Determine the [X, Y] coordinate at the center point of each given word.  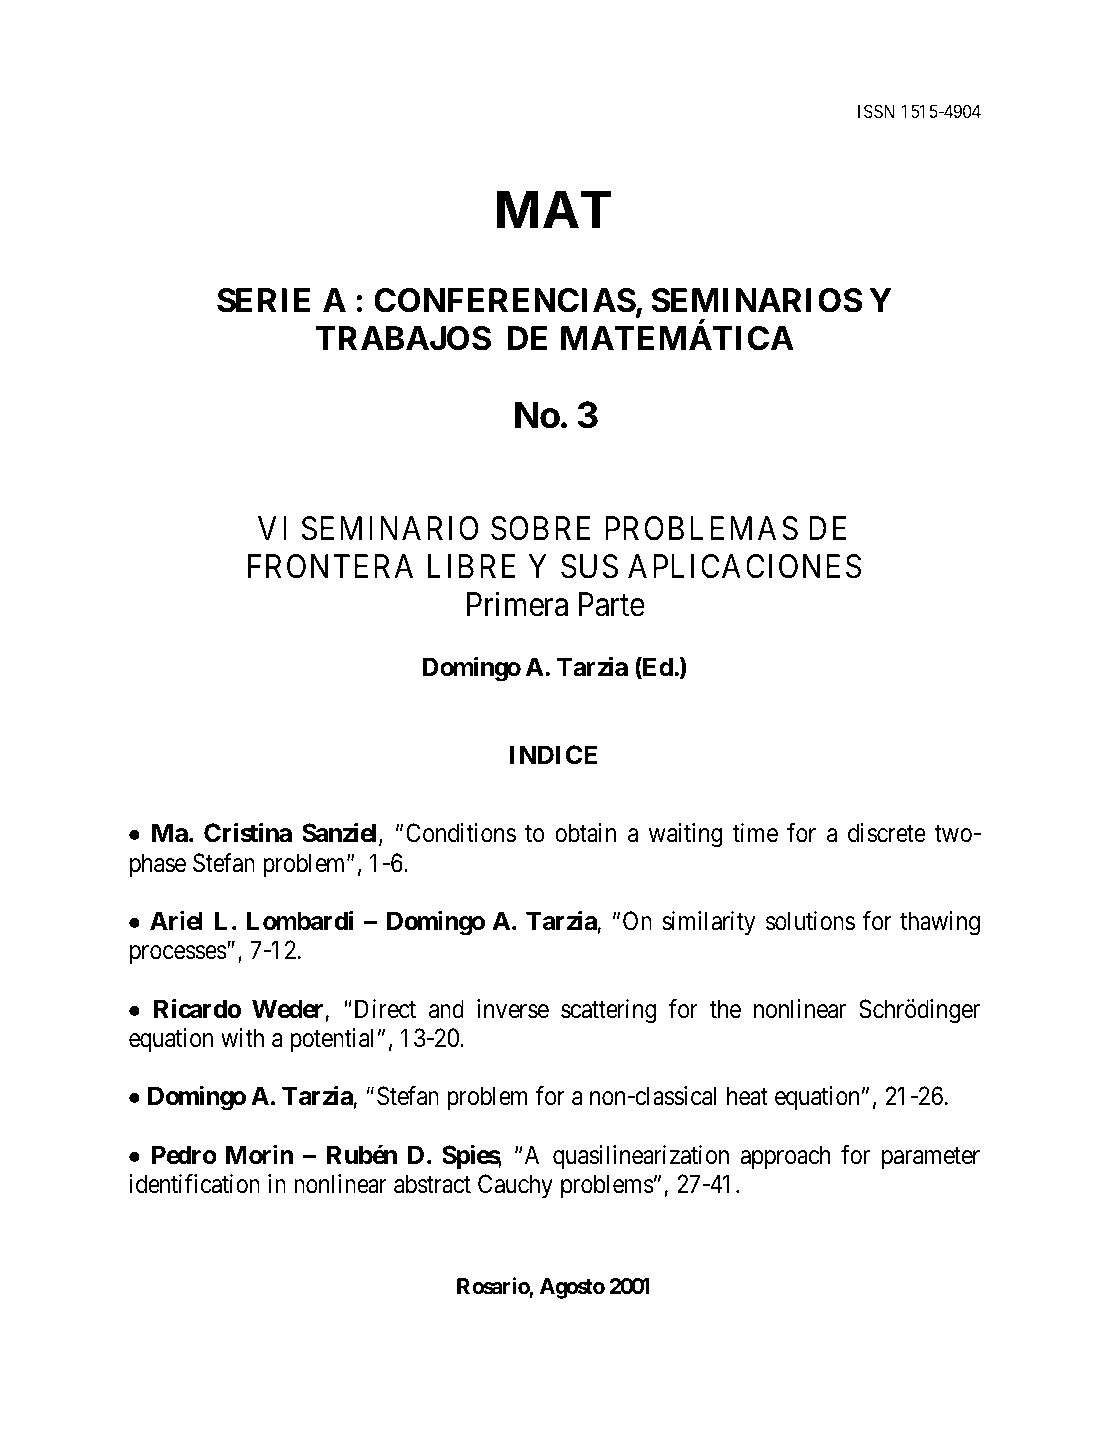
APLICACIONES [744, 566]
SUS [589, 566]
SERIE [263, 300]
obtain [585, 833]
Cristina [248, 833]
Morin [259, 1154]
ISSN [876, 111]
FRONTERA [330, 566]
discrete [887, 833]
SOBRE [541, 528]
